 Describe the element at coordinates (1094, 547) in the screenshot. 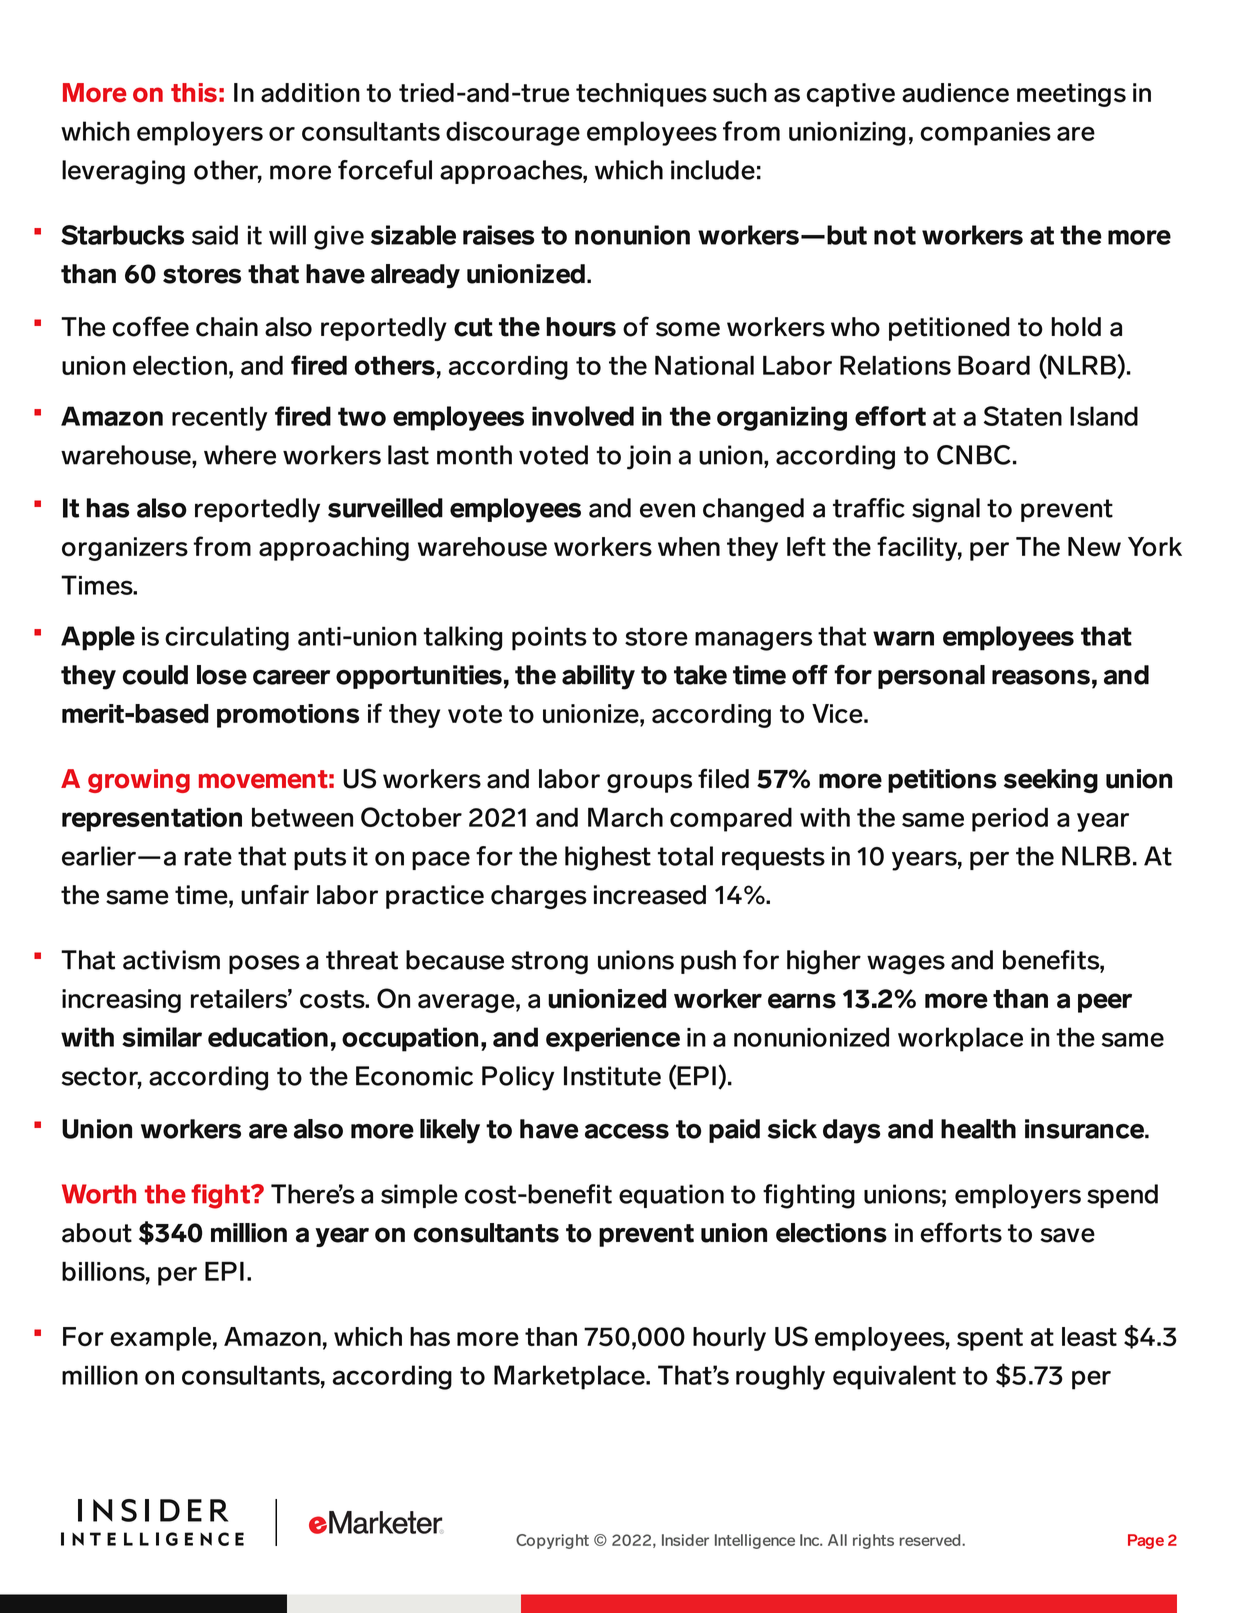

I see `New` at that location.
